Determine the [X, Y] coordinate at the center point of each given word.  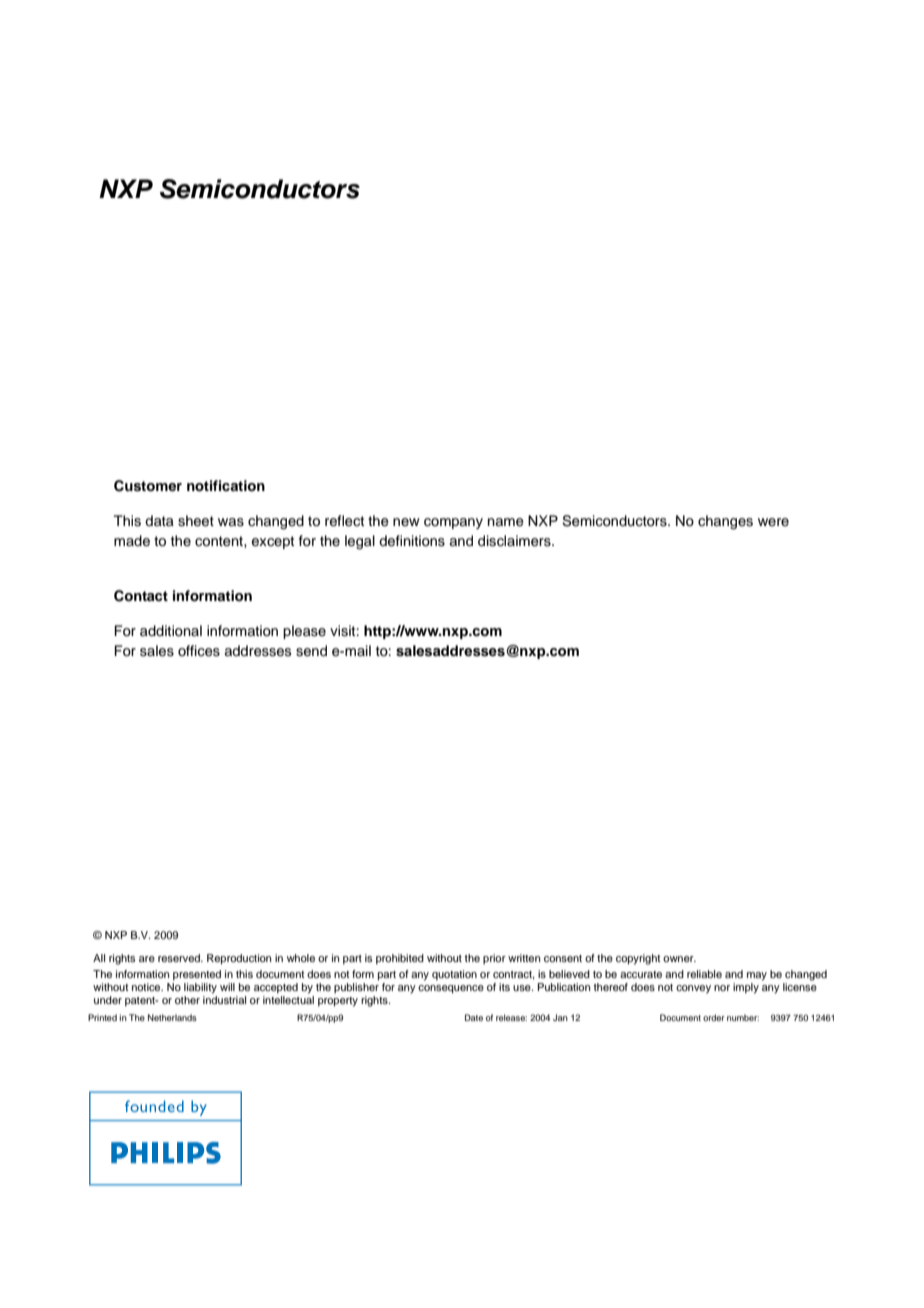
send [311, 651]
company [453, 523]
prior [494, 959]
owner [679, 959]
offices [199, 651]
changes [725, 522]
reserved [180, 958]
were [773, 522]
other [187, 1000]
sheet [196, 521]
